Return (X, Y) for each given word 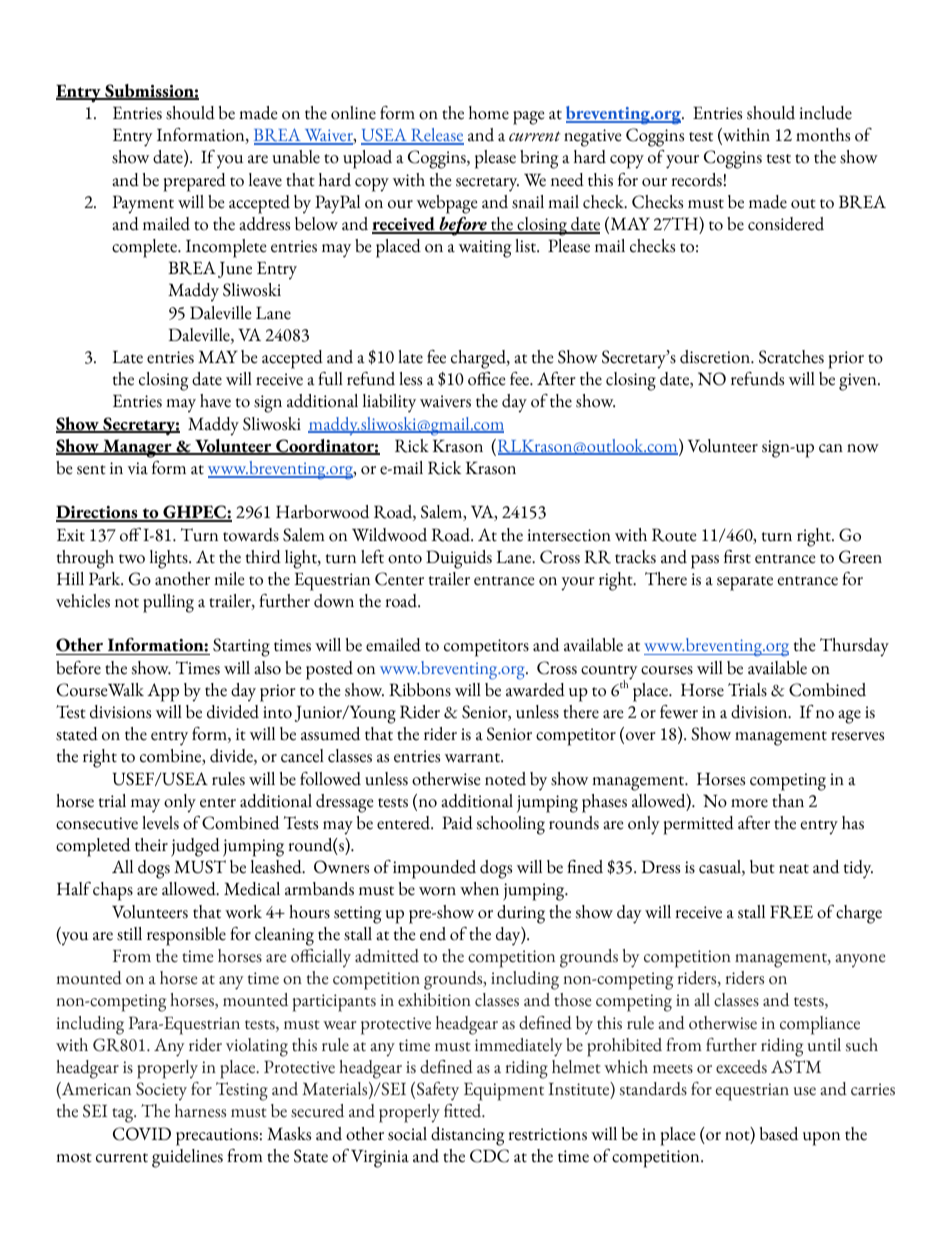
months (823, 135)
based (779, 1134)
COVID (142, 1134)
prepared (194, 182)
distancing (467, 1136)
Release (436, 136)
